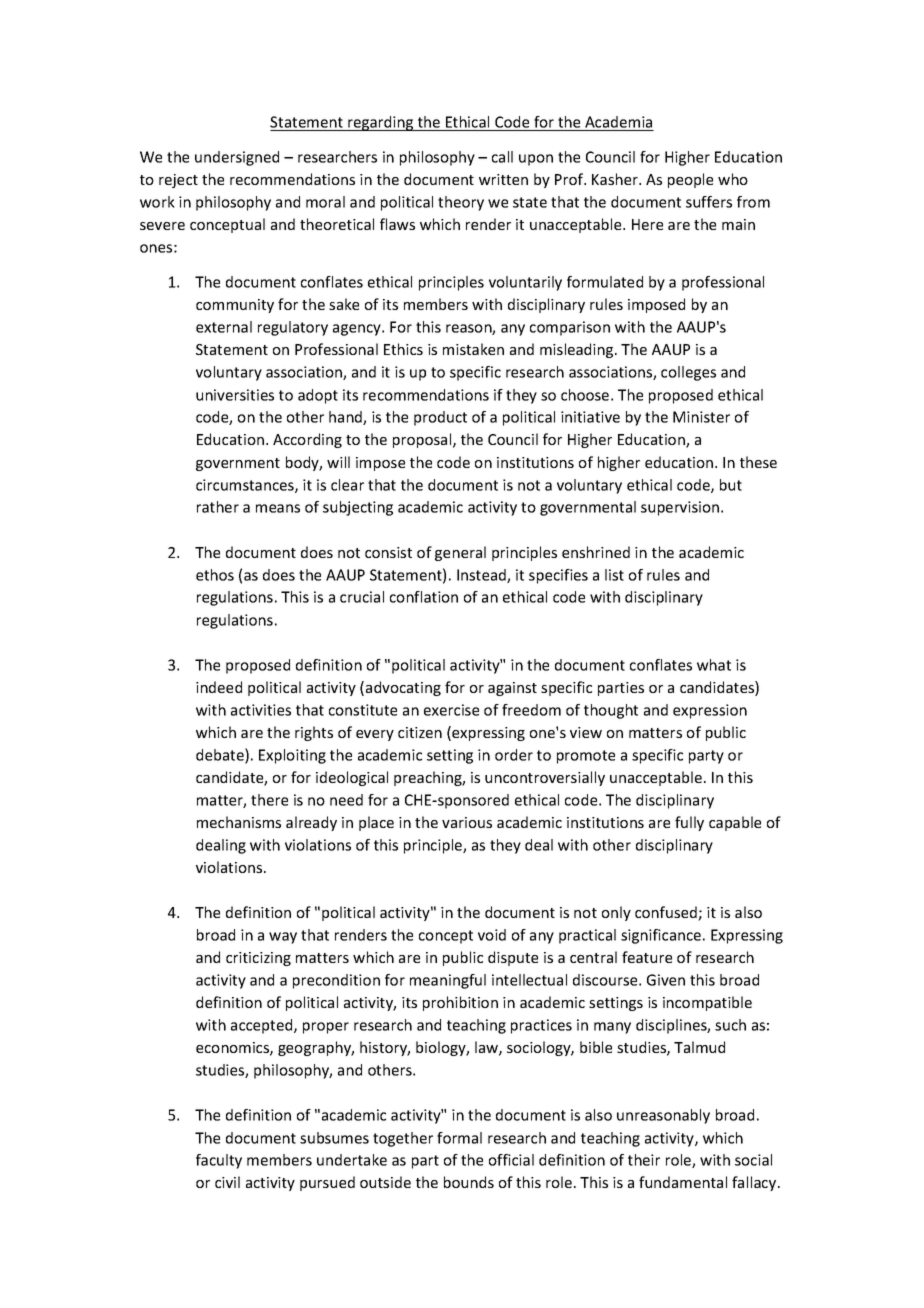 Image resolution: width=924 pixels, height=1308 pixels. I want to click on call, so click(502, 157).
